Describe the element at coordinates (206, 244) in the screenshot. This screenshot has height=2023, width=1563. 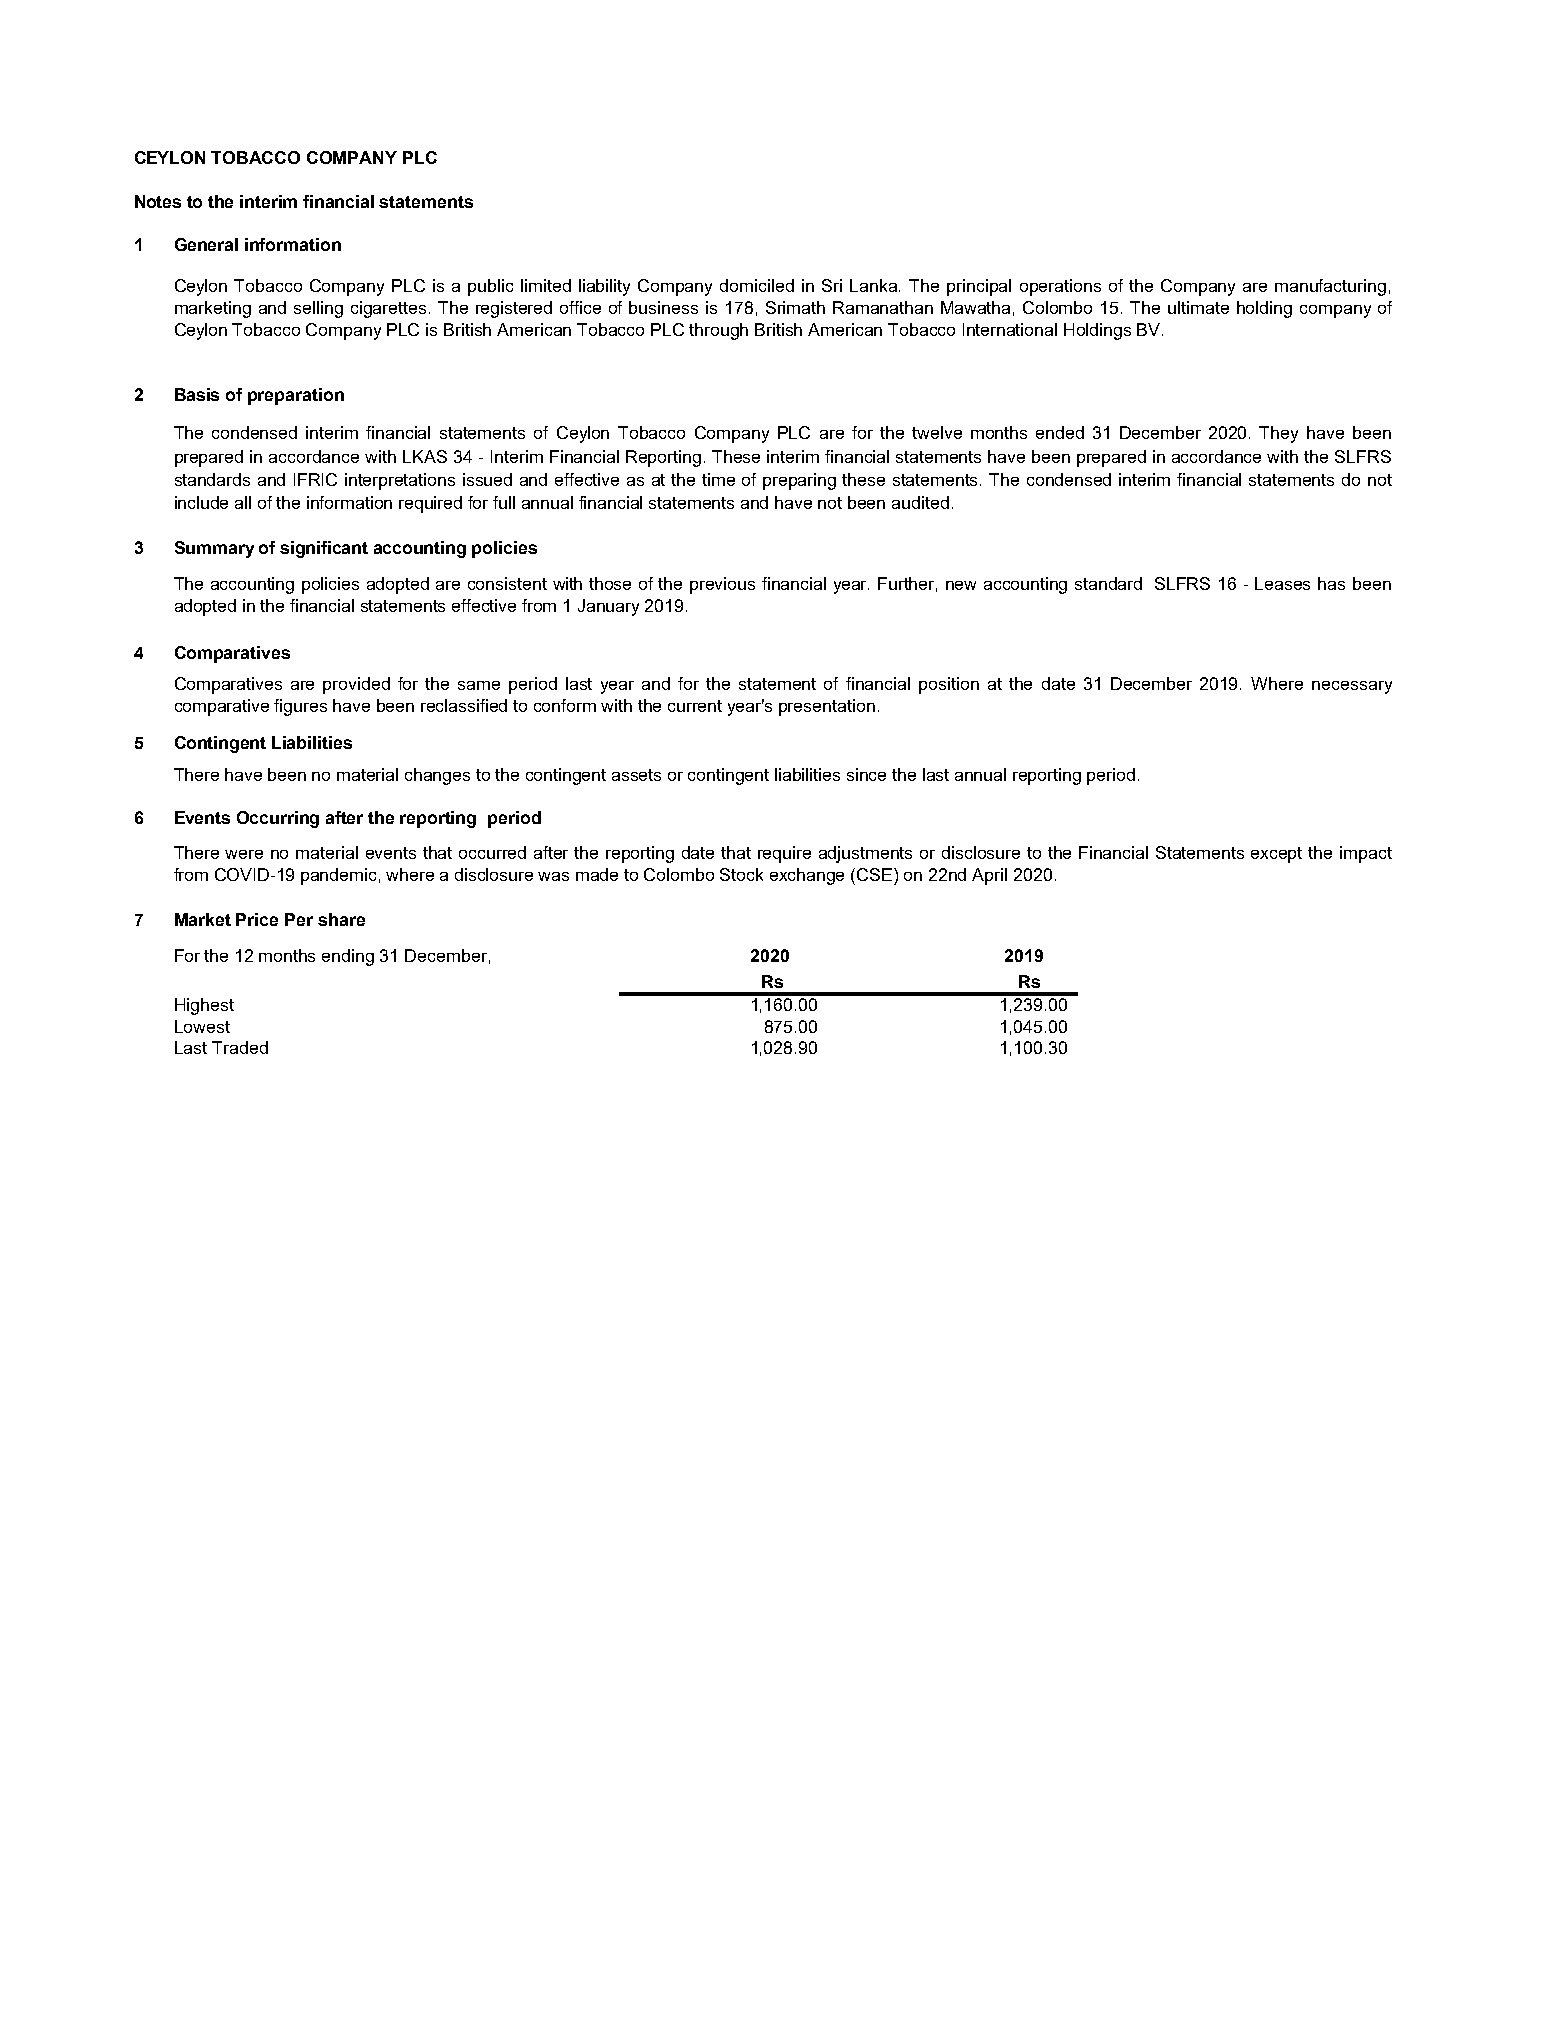
I see `General` at that location.
